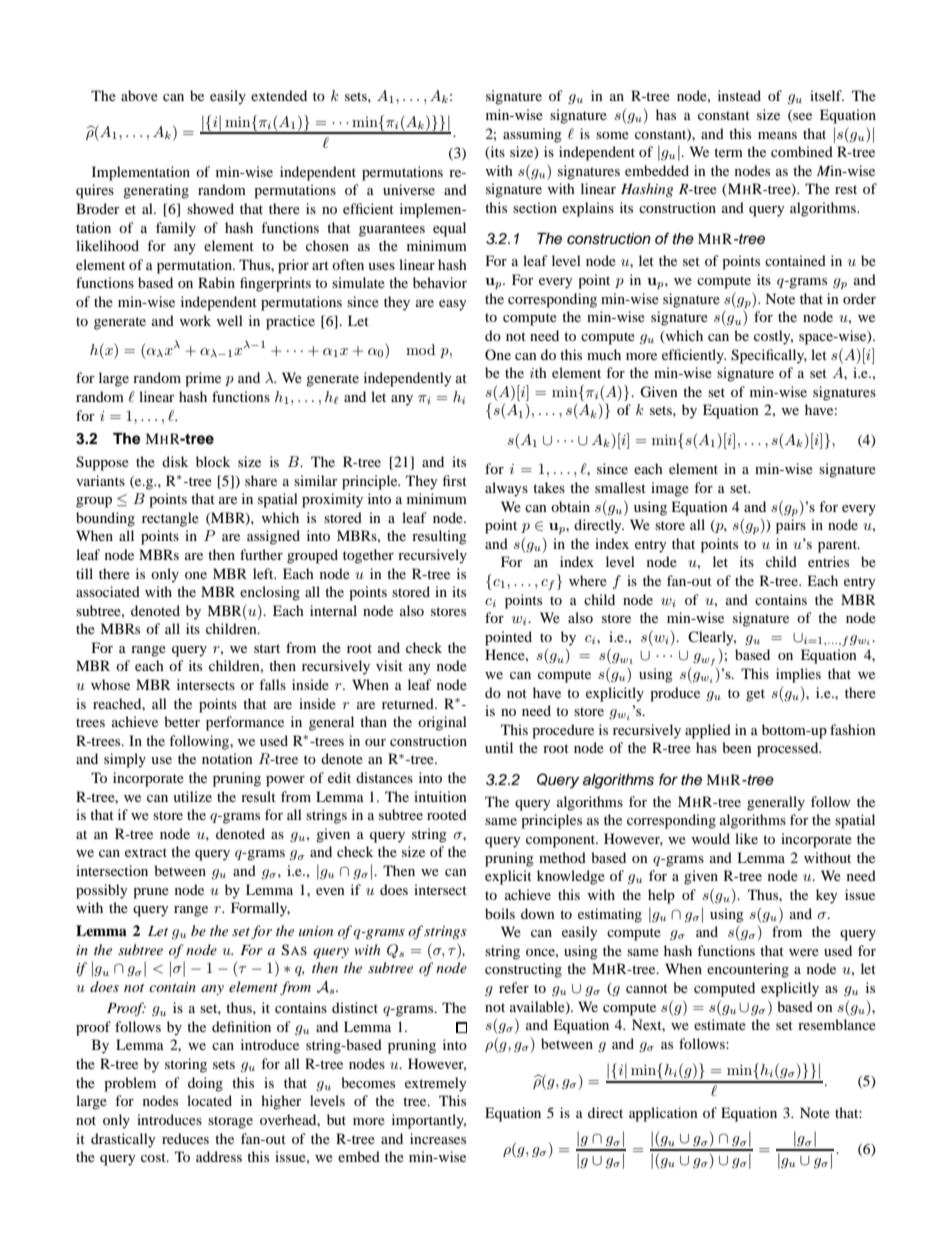 The image size is (952, 1233). I want to click on increases, so click(438, 1138).
